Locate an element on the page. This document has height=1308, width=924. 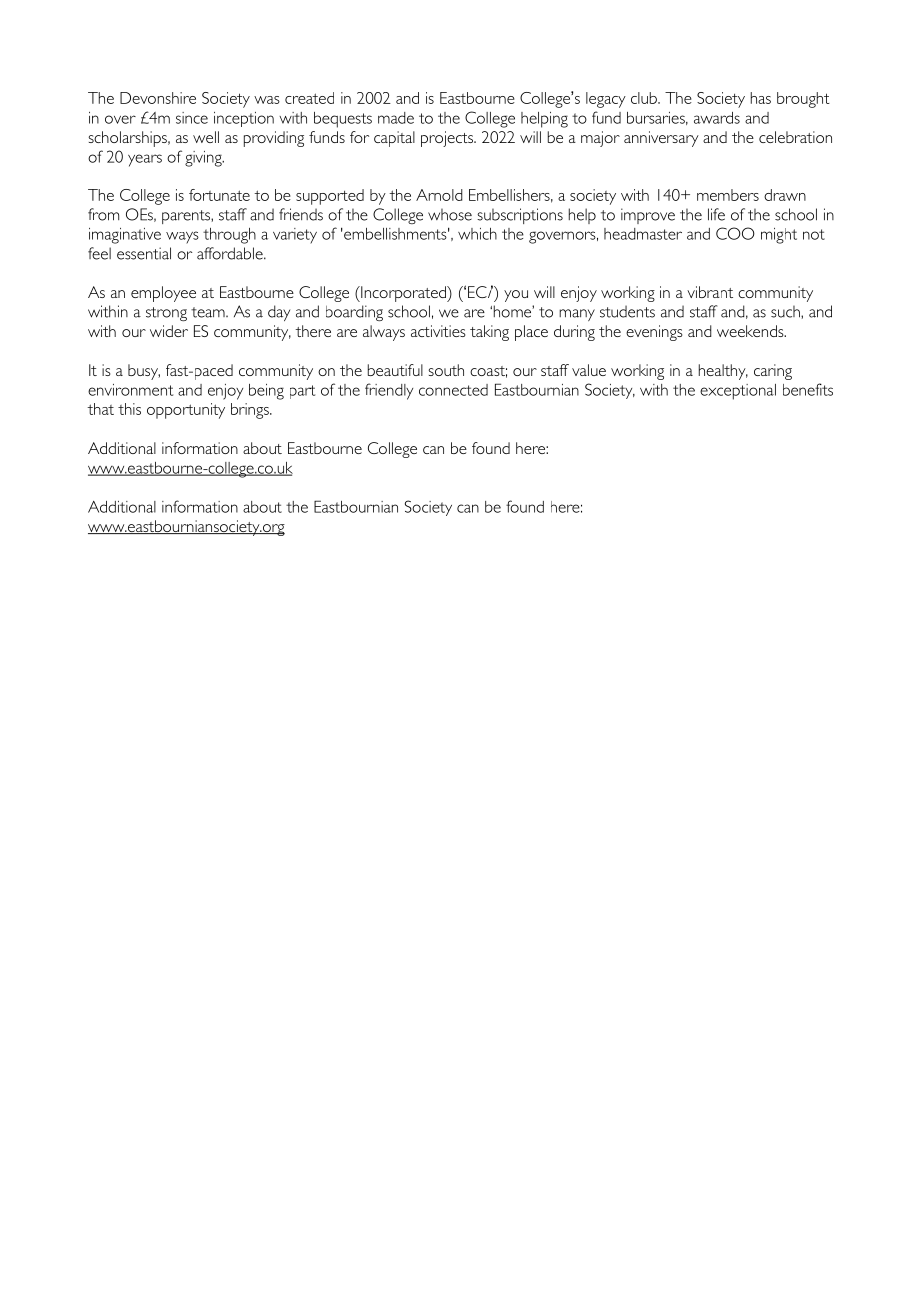
COO is located at coordinates (735, 233).
